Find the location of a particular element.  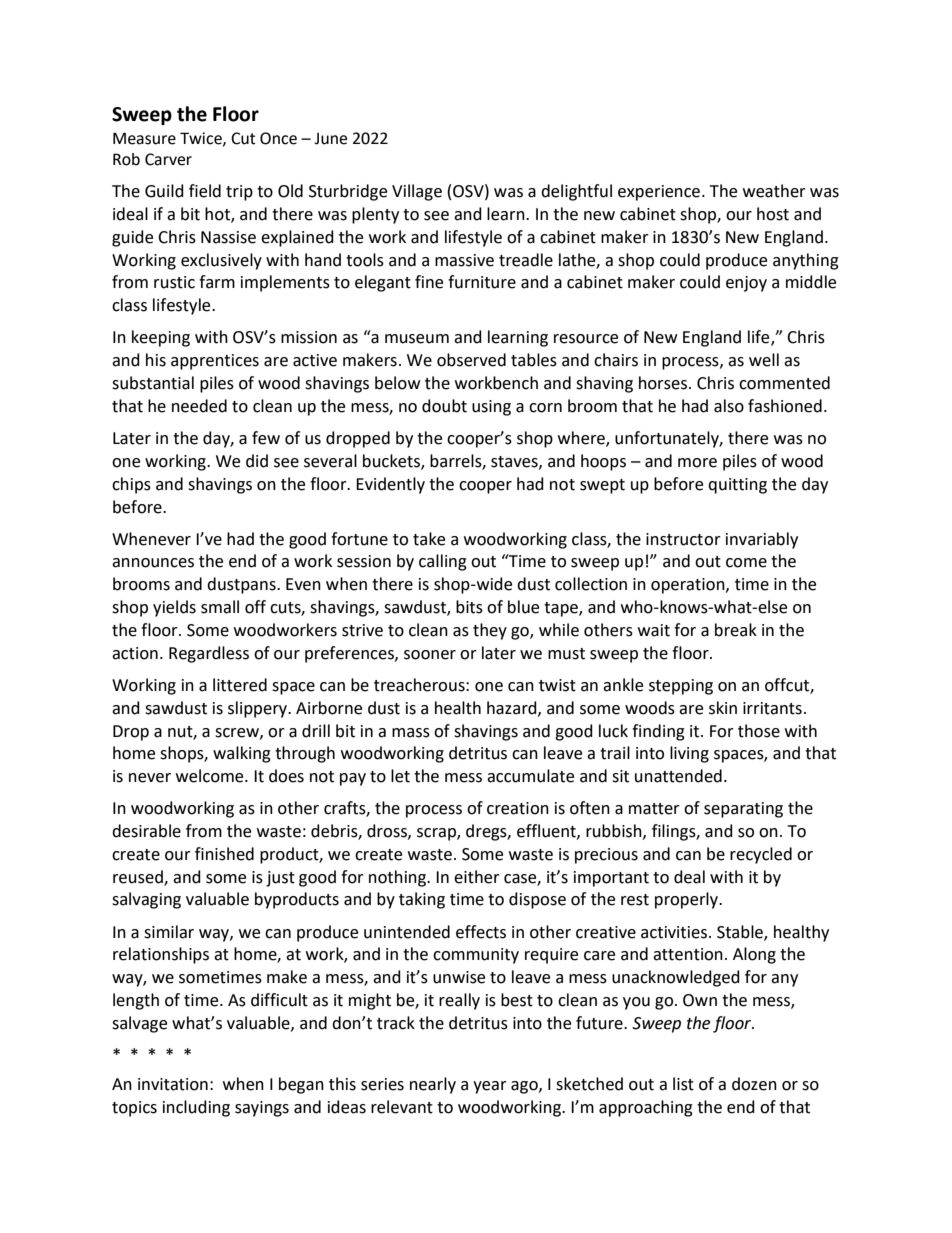

invitation is located at coordinates (173, 1084).
